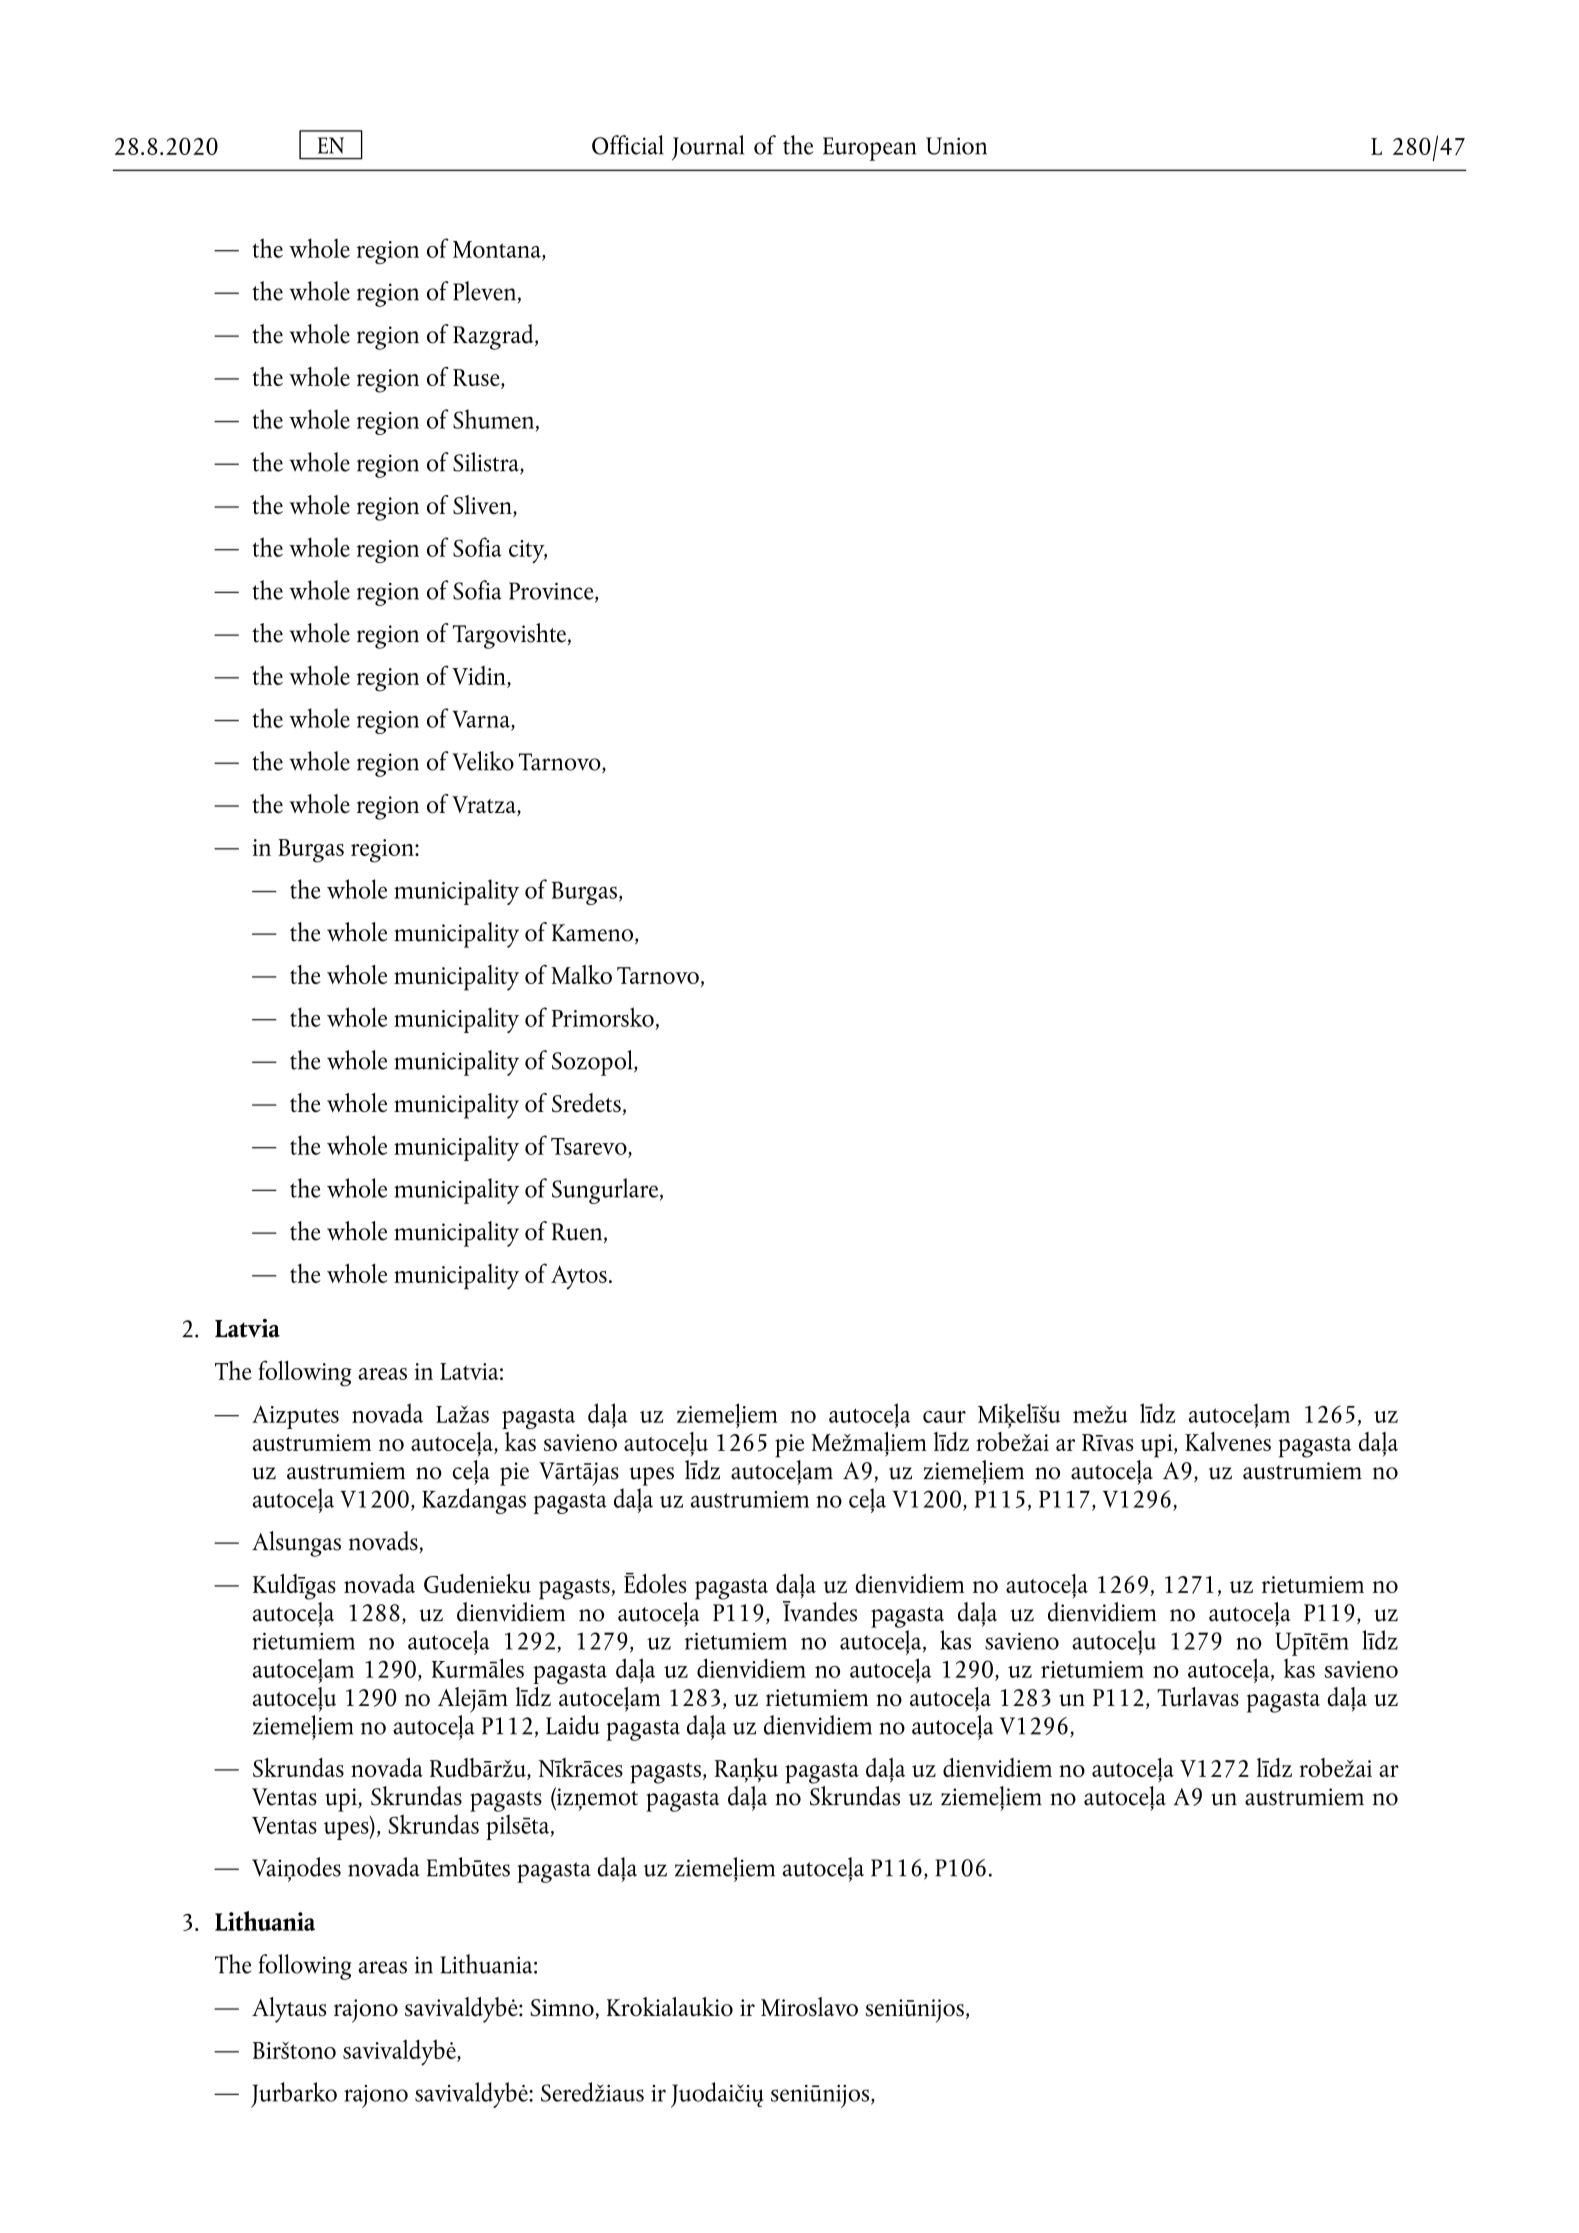 The height and width of the page is (2233, 1579). What do you see at coordinates (869, 149) in the page?
I see `European` at bounding box center [869, 149].
